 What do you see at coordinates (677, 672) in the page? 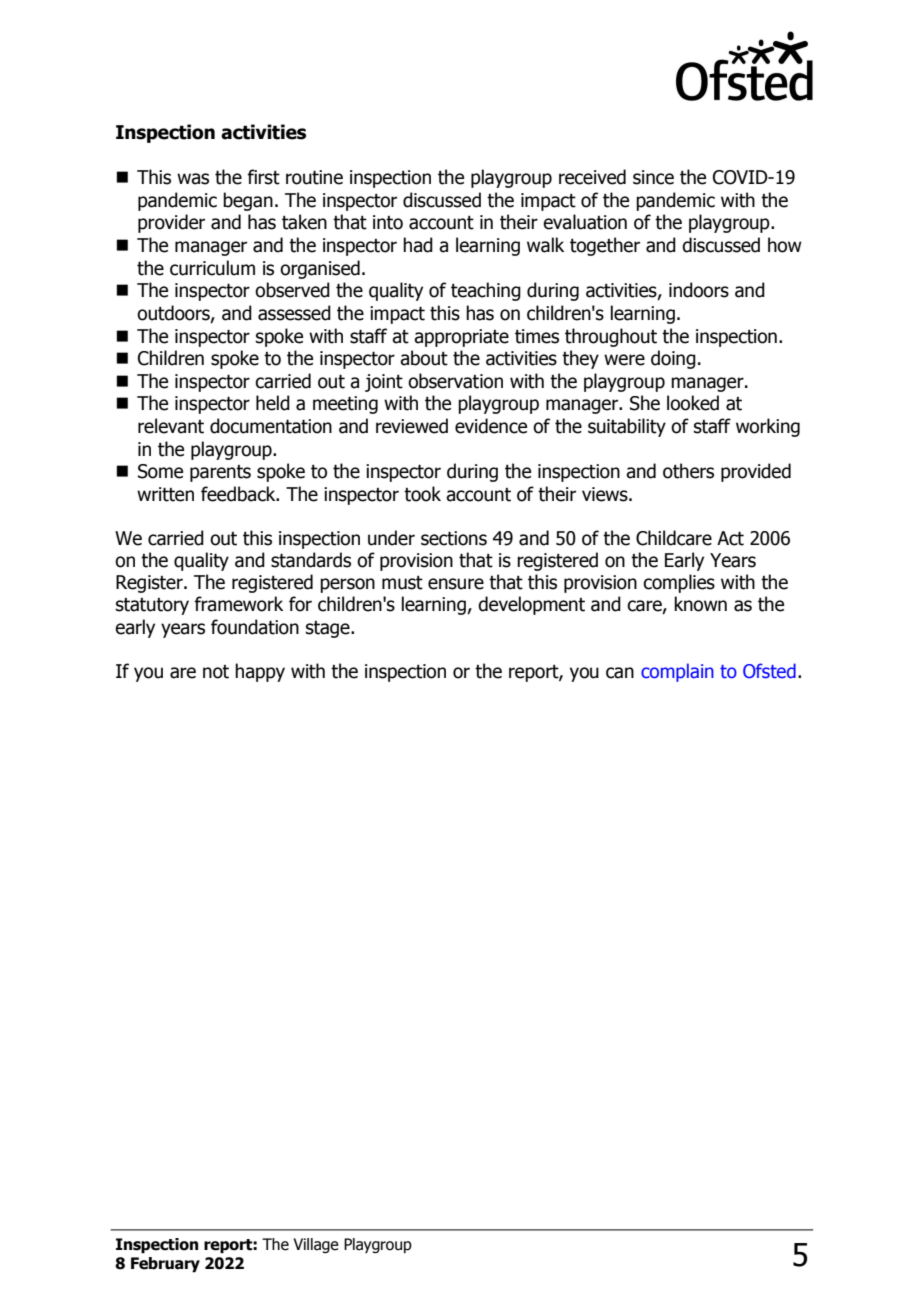
I see `complain` at bounding box center [677, 672].
